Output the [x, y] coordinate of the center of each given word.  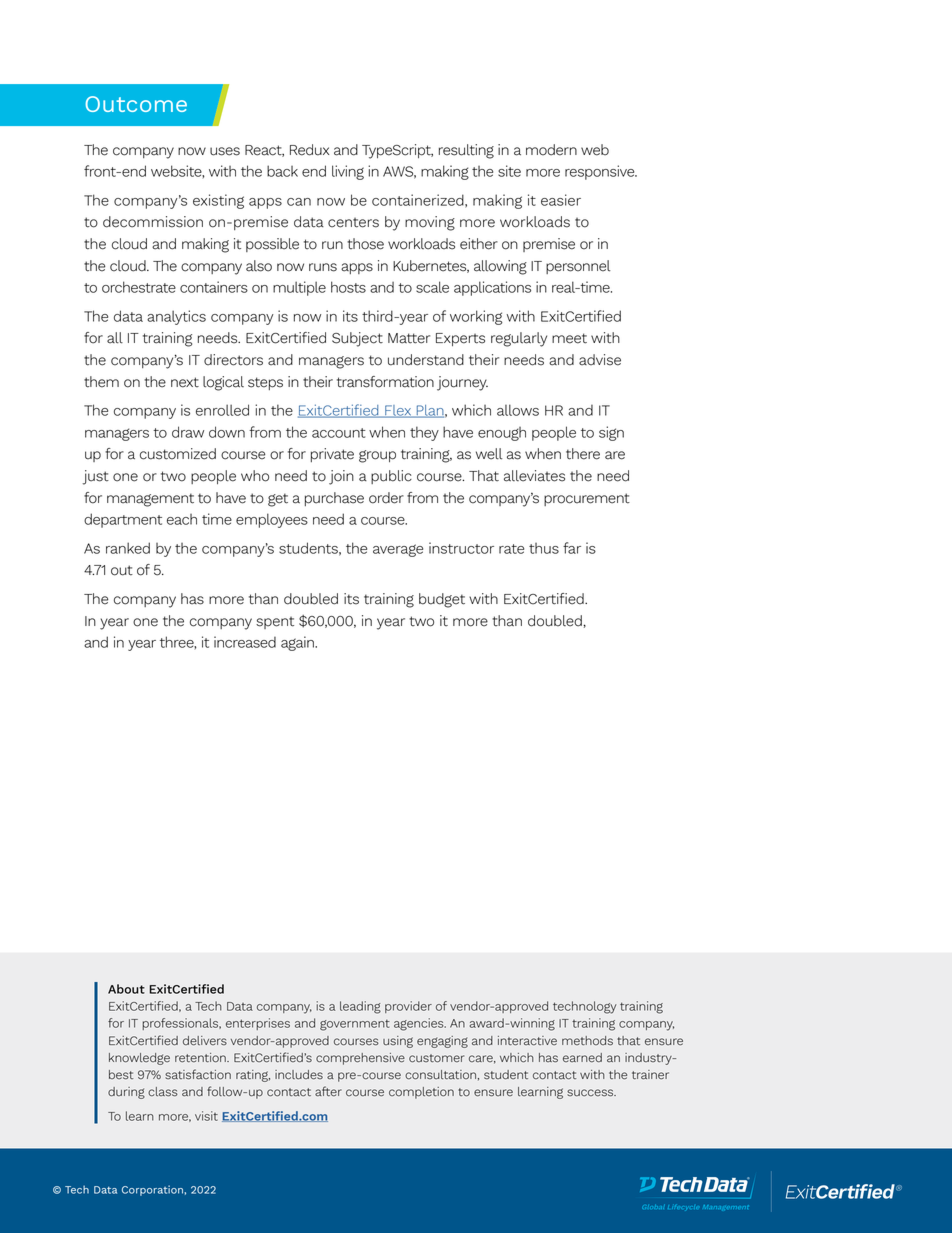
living [348, 172]
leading [360, 1007]
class [163, 1092]
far [572, 548]
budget [442, 600]
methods [587, 1041]
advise [600, 360]
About [126, 989]
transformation [385, 382]
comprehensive [360, 1059]
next [185, 382]
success [591, 1093]
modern [551, 150]
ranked [128, 548]
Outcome [136, 104]
